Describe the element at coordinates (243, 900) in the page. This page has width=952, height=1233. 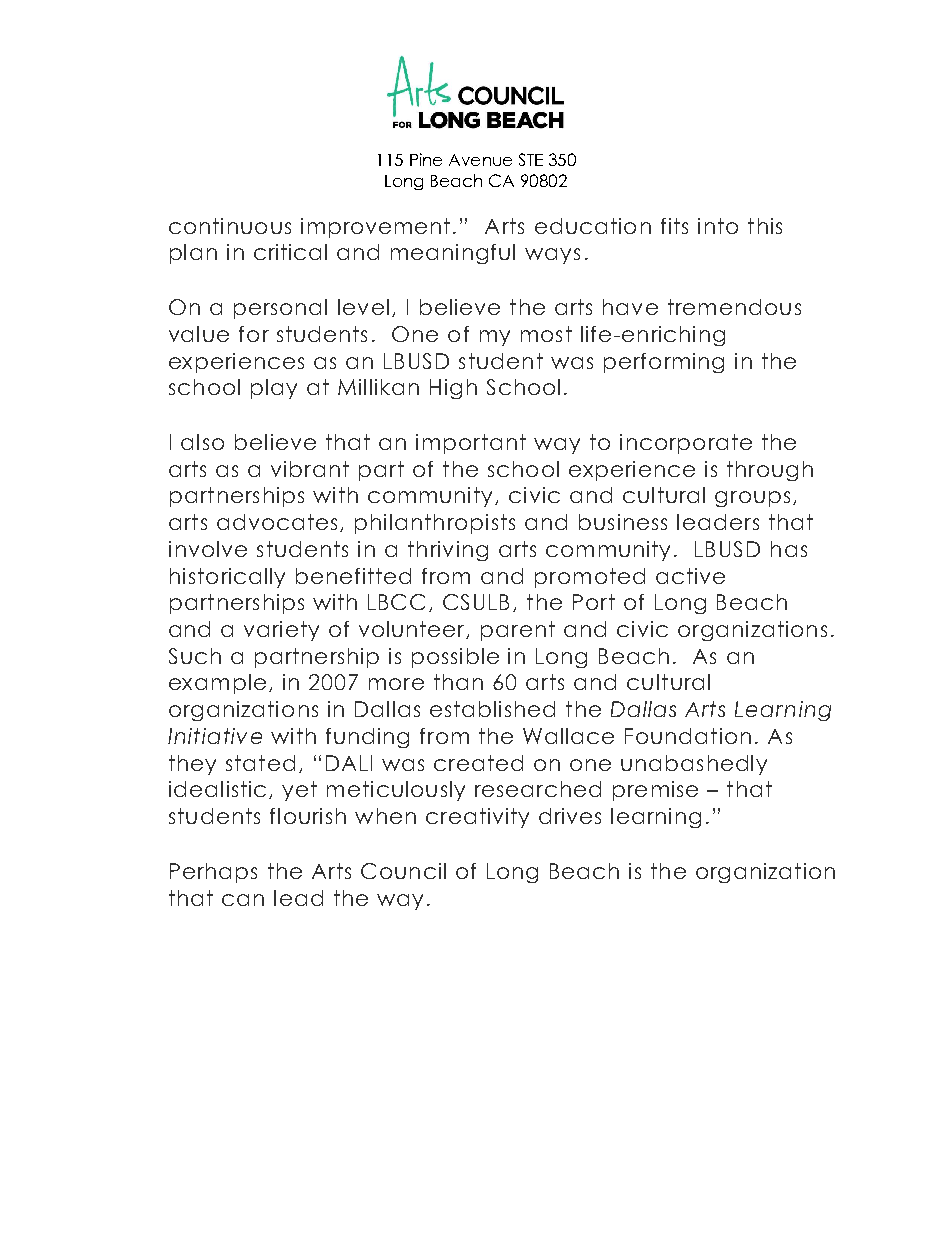
I see `can` at that location.
